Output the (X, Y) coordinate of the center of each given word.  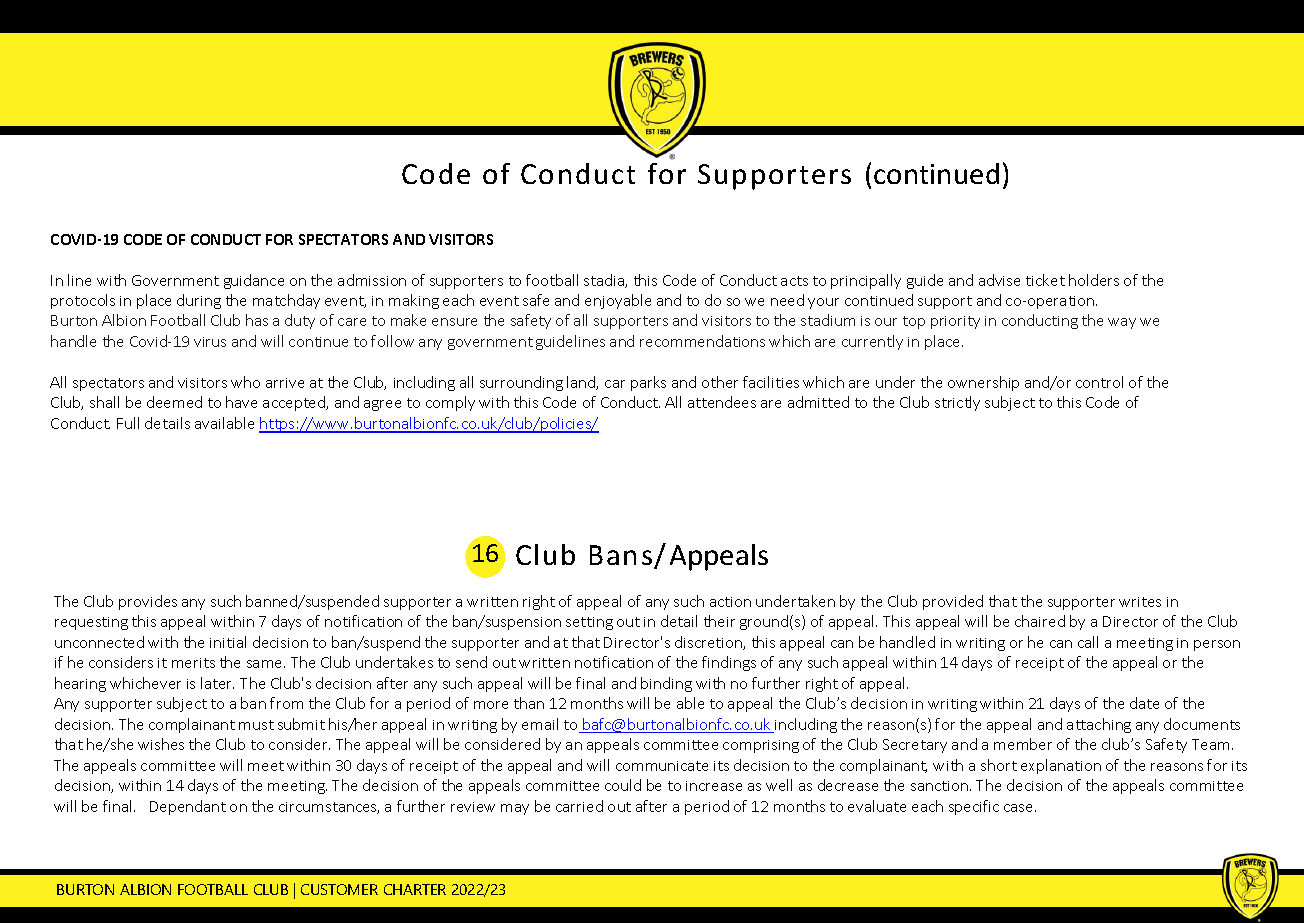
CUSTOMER (339, 889)
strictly (957, 403)
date (1144, 703)
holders (1094, 280)
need (787, 300)
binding (666, 684)
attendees (722, 402)
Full (128, 423)
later (217, 683)
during (199, 301)
